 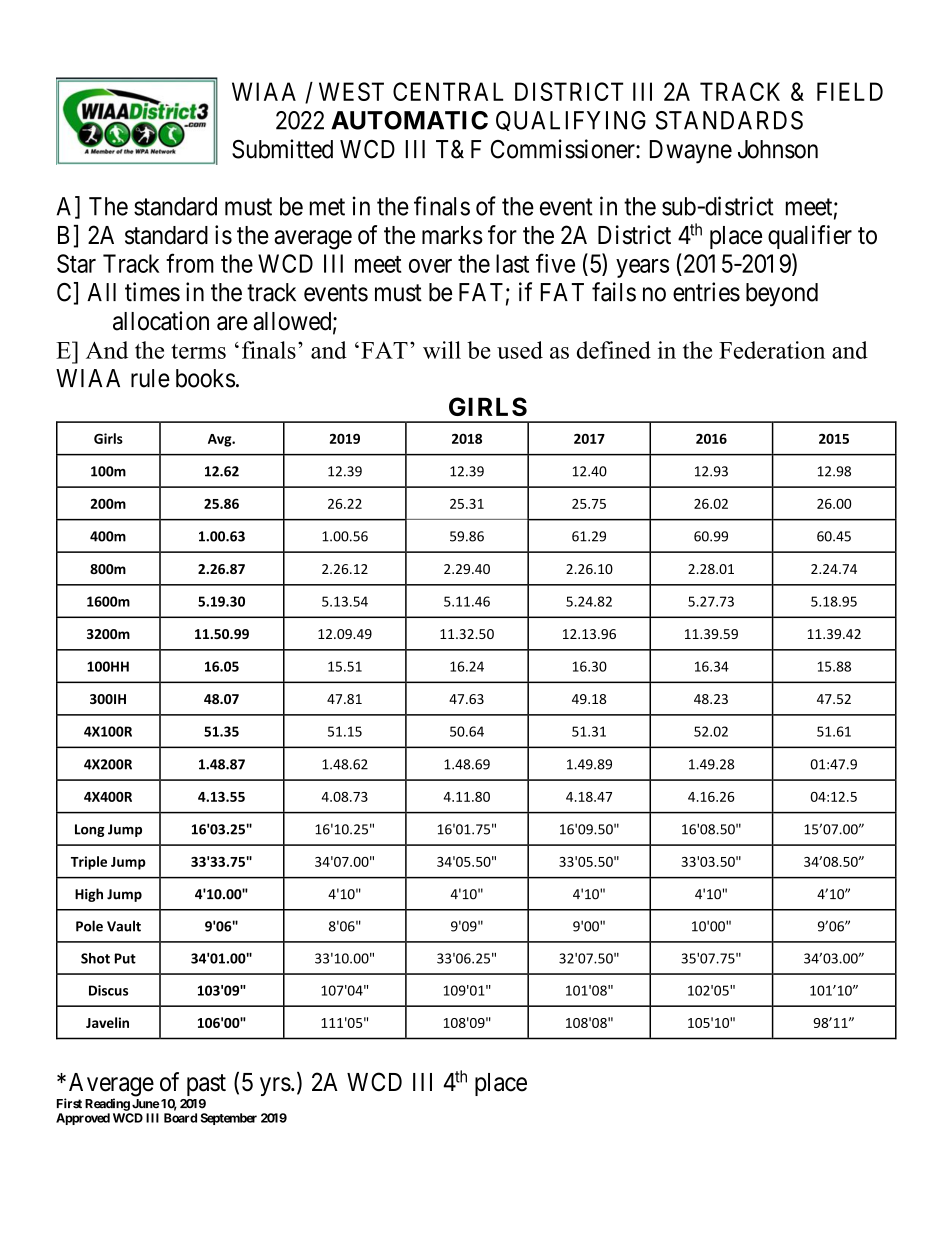 I want to click on rule, so click(x=150, y=378).
